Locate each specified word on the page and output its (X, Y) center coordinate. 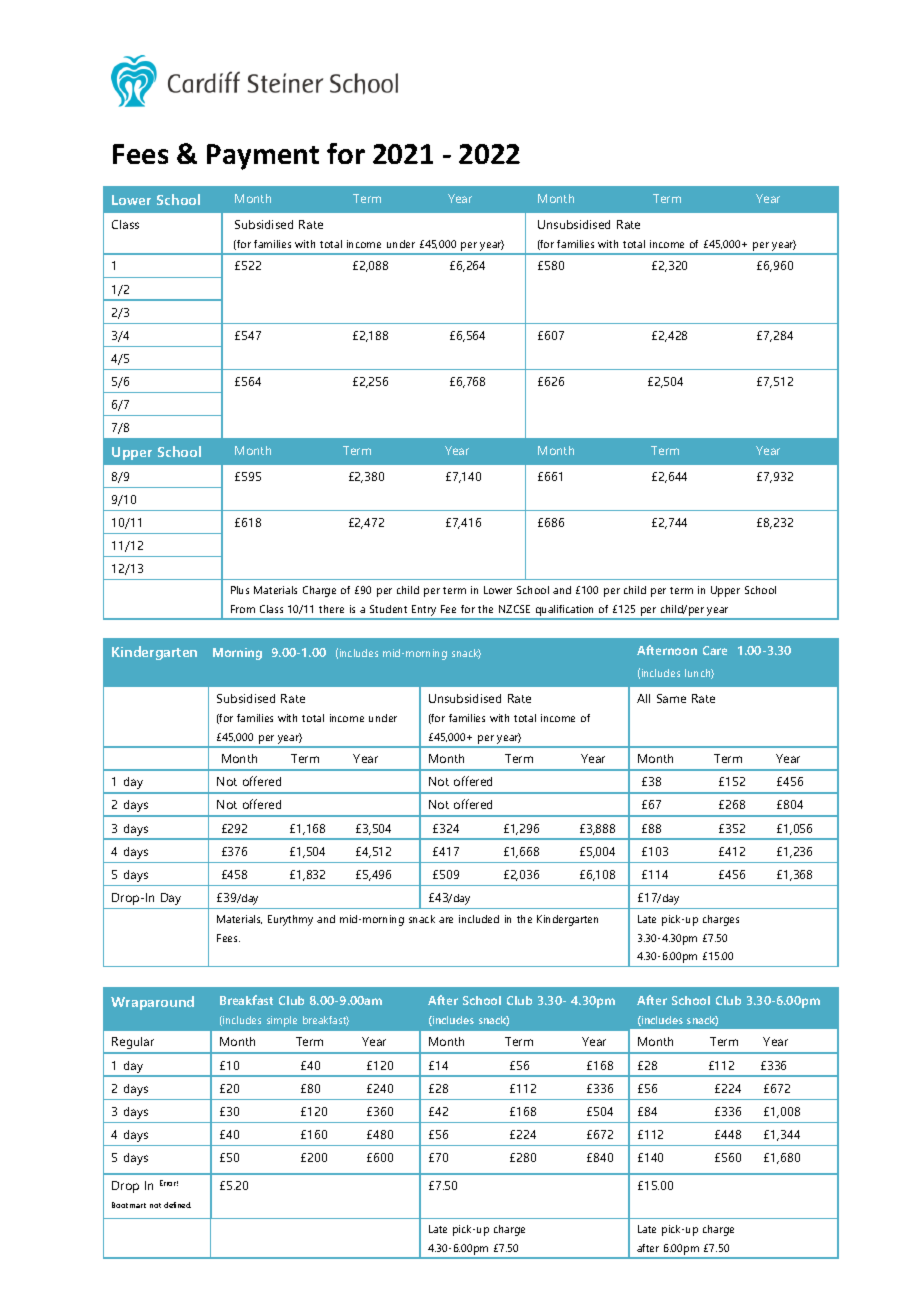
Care (715, 650)
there (331, 609)
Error (169, 1183)
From (243, 609)
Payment (263, 157)
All (643, 698)
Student (388, 609)
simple (282, 1021)
